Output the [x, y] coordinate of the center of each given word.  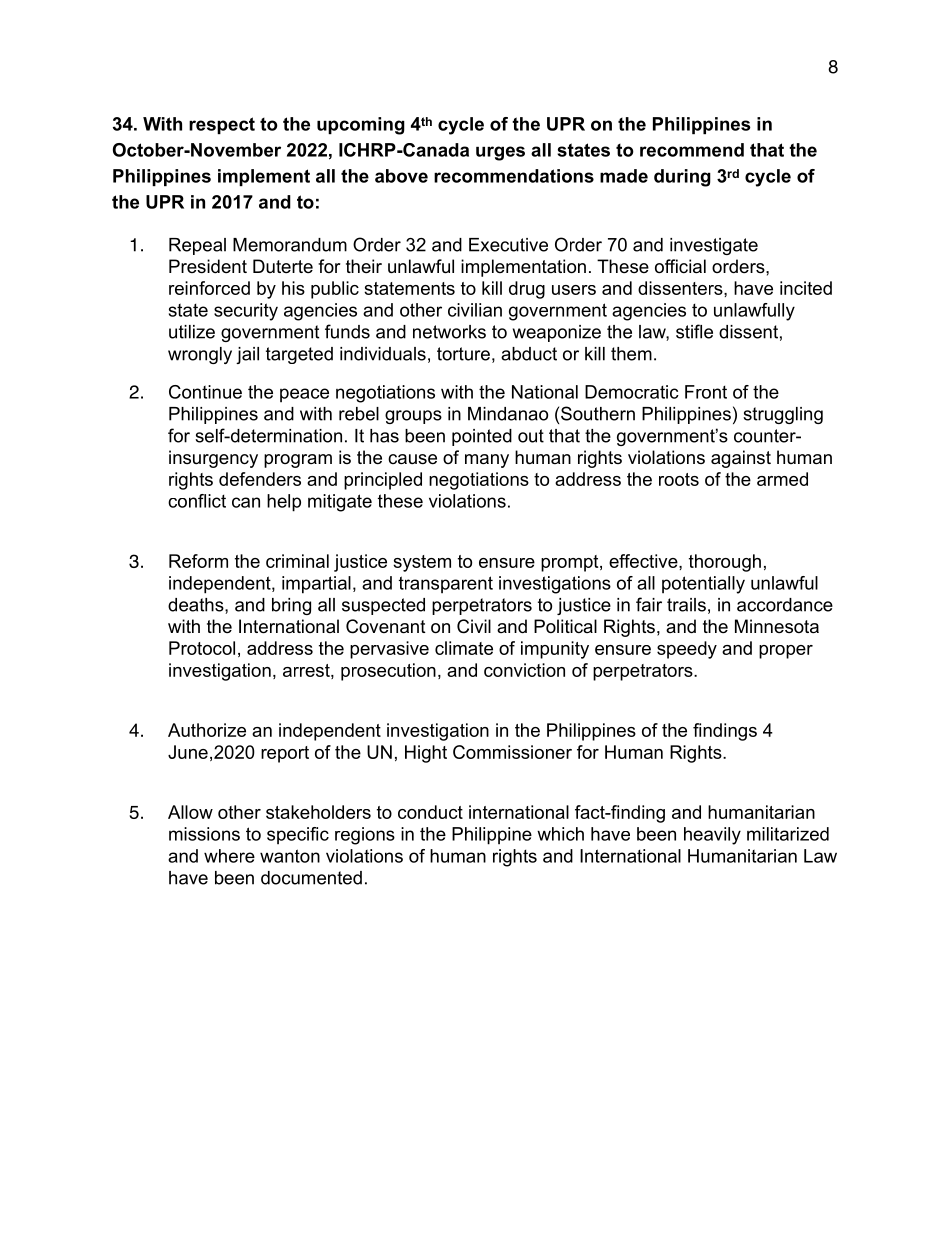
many [487, 461]
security [246, 312]
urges [500, 153]
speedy [687, 650]
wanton [290, 856]
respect [222, 125]
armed [782, 479]
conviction [524, 670]
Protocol [202, 648]
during [682, 178]
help [284, 503]
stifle [694, 331]
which [560, 834]
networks [449, 332]
